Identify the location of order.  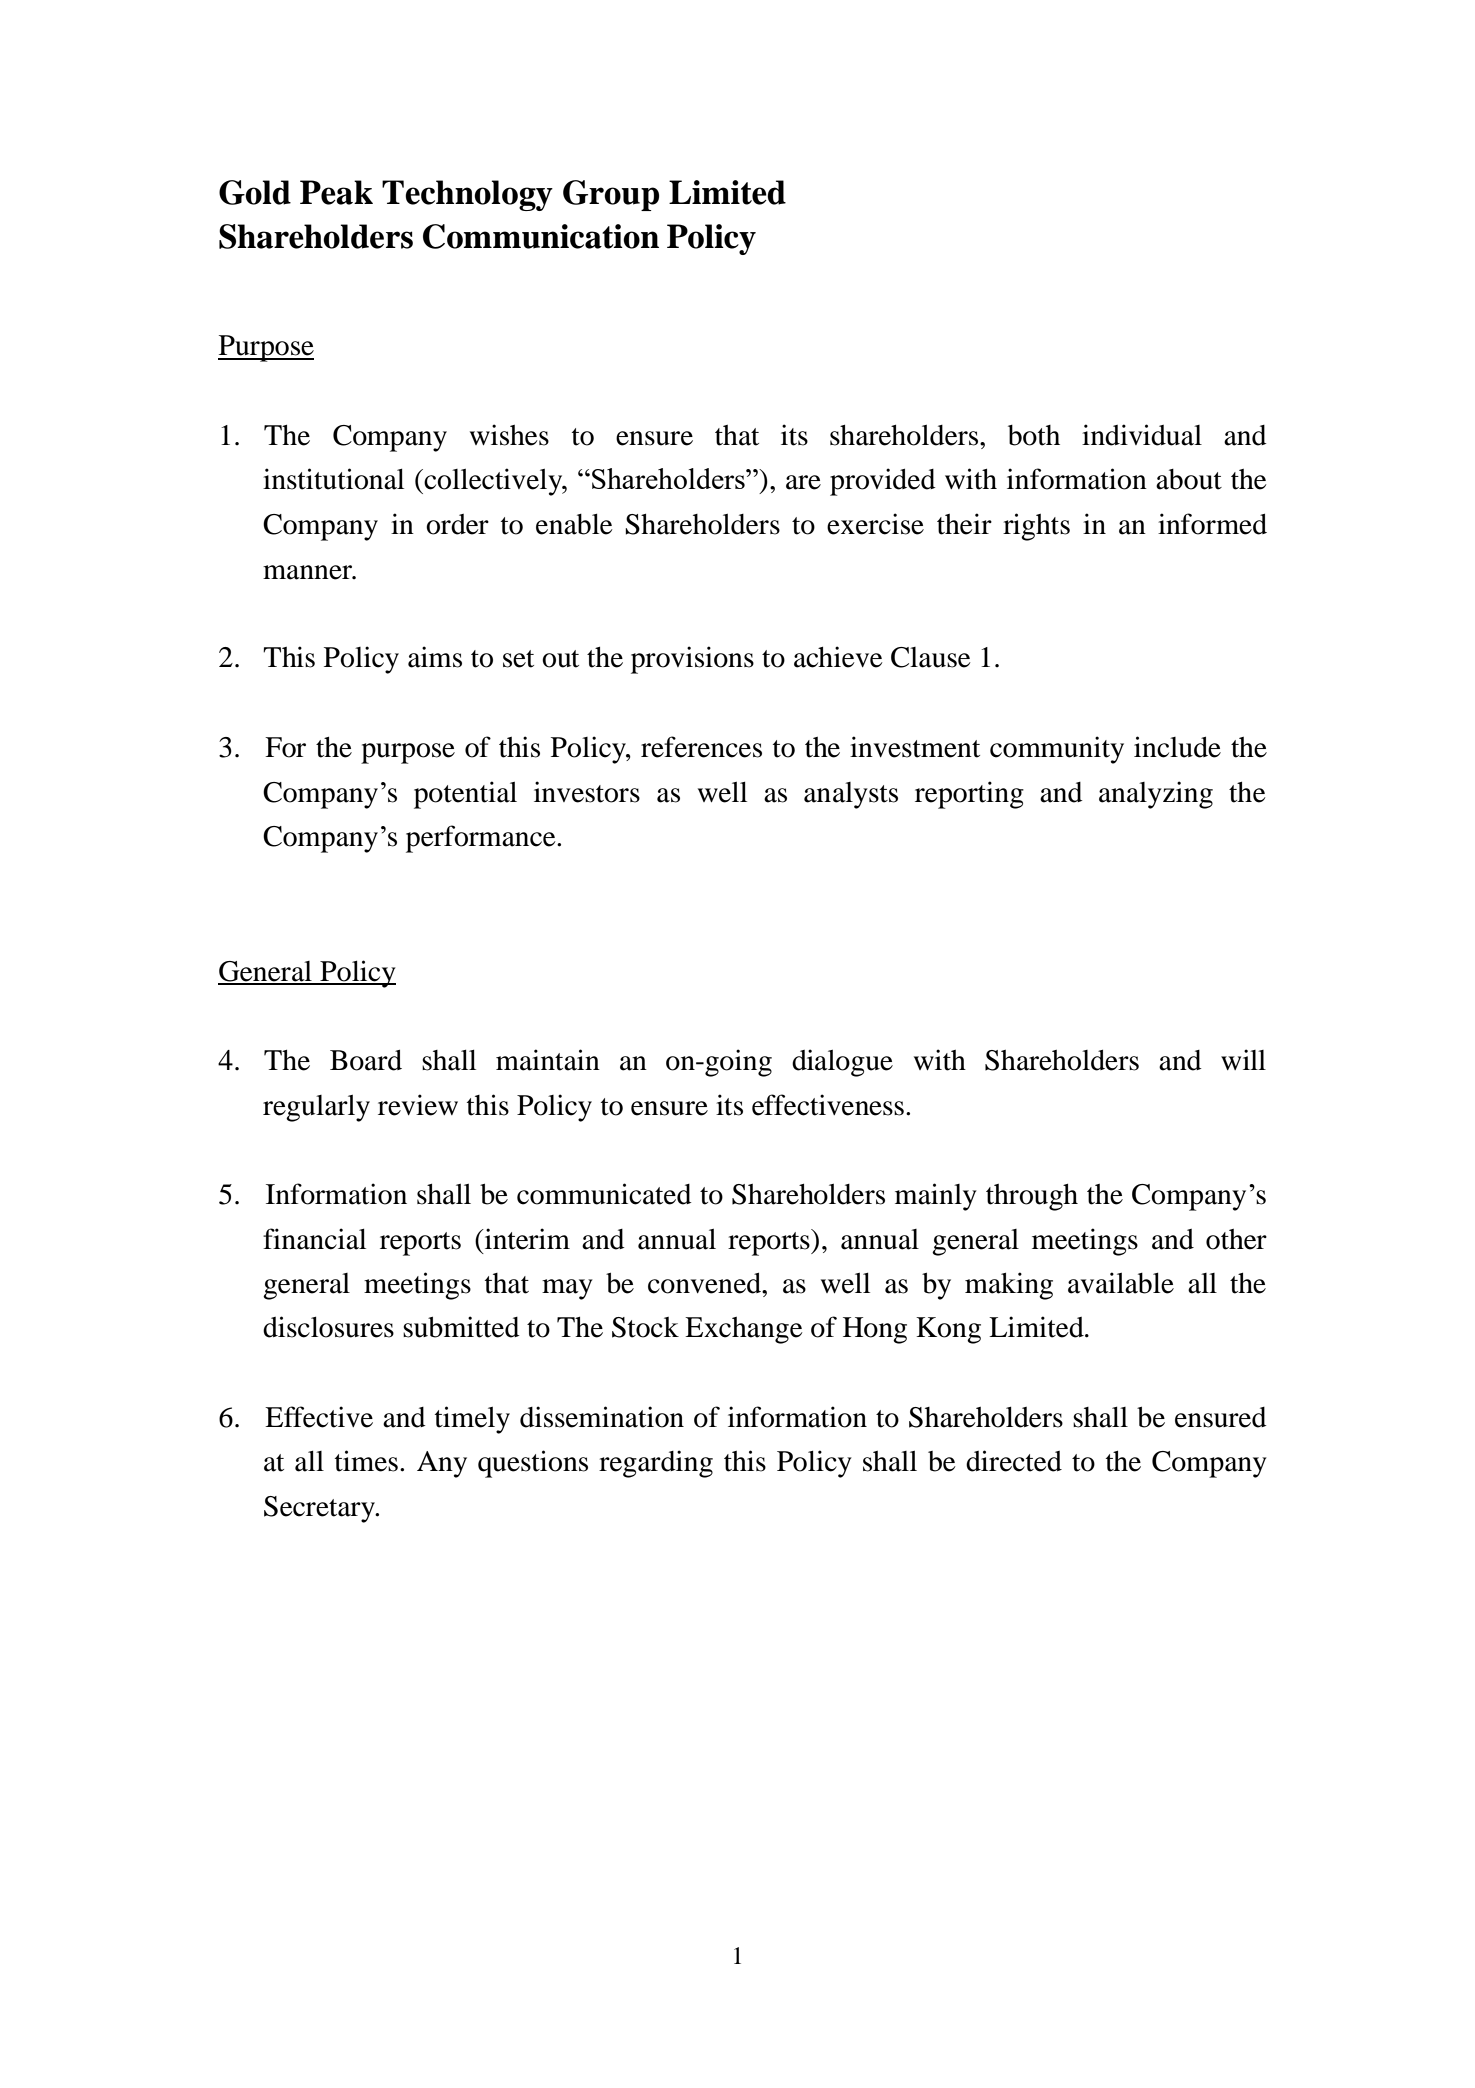
(457, 524).
